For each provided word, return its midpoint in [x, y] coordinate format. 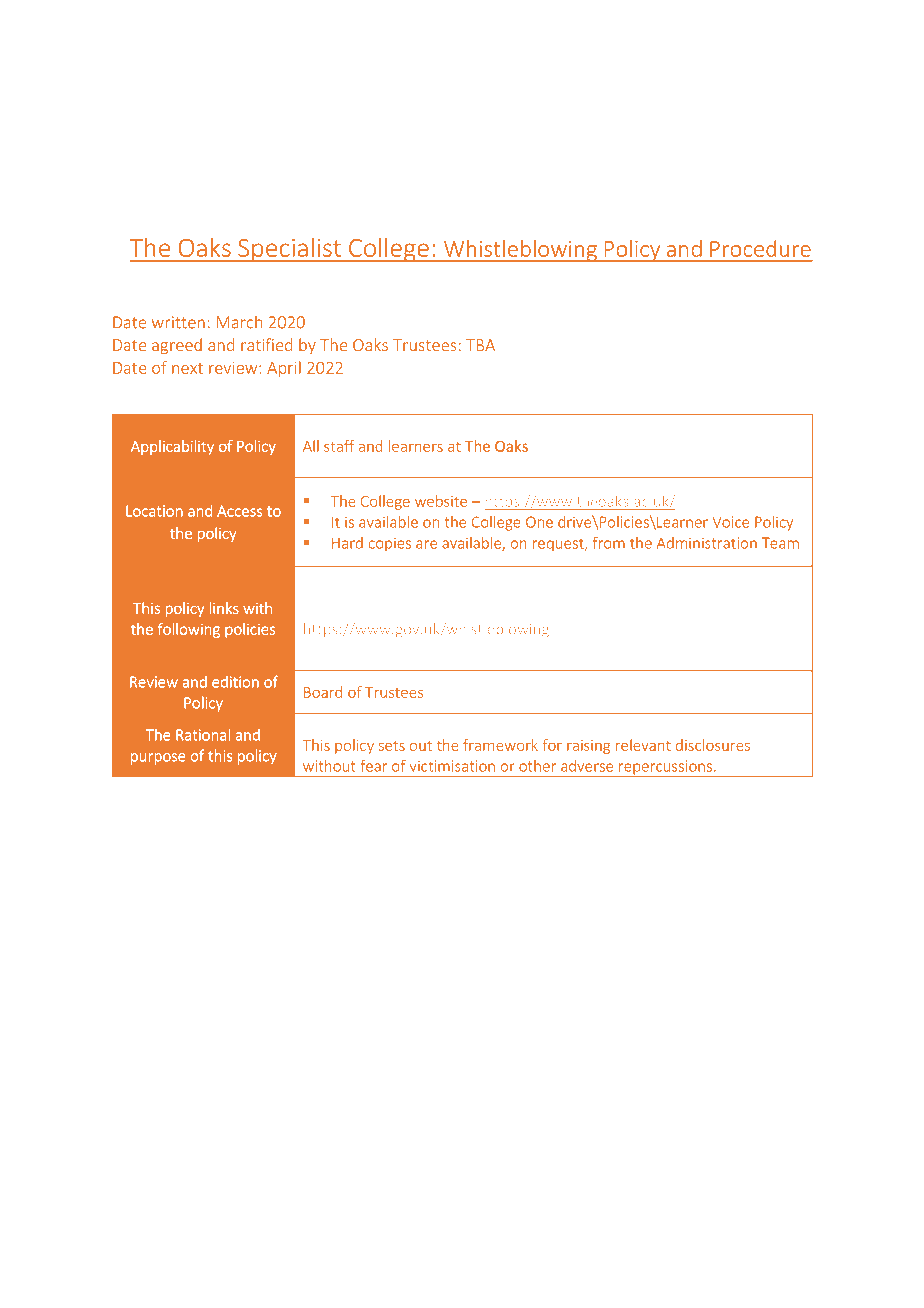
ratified [266, 344]
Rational [203, 734]
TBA [480, 345]
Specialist [290, 249]
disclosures [713, 745]
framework [500, 745]
